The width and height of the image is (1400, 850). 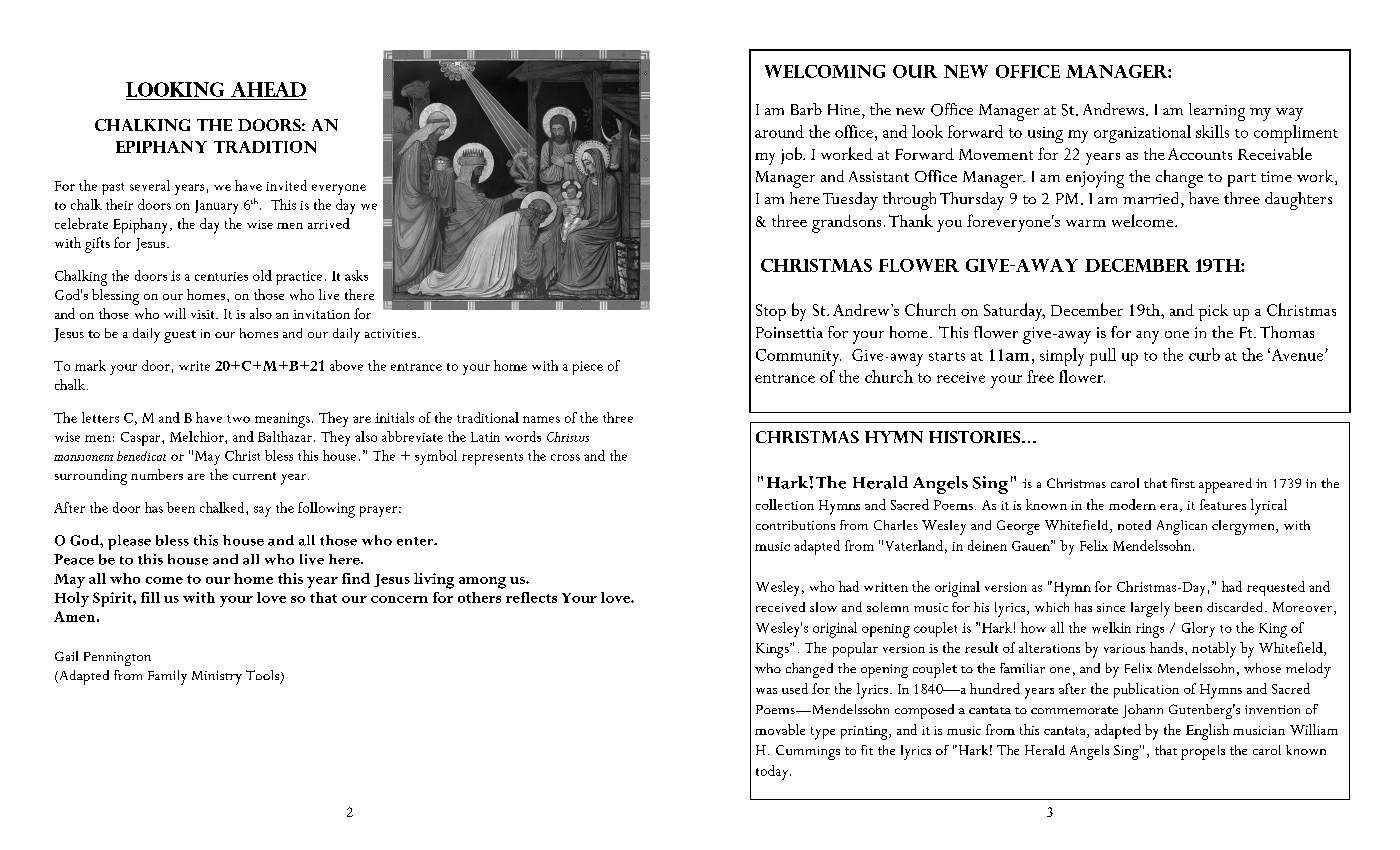 I want to click on learning, so click(x=1217, y=112).
